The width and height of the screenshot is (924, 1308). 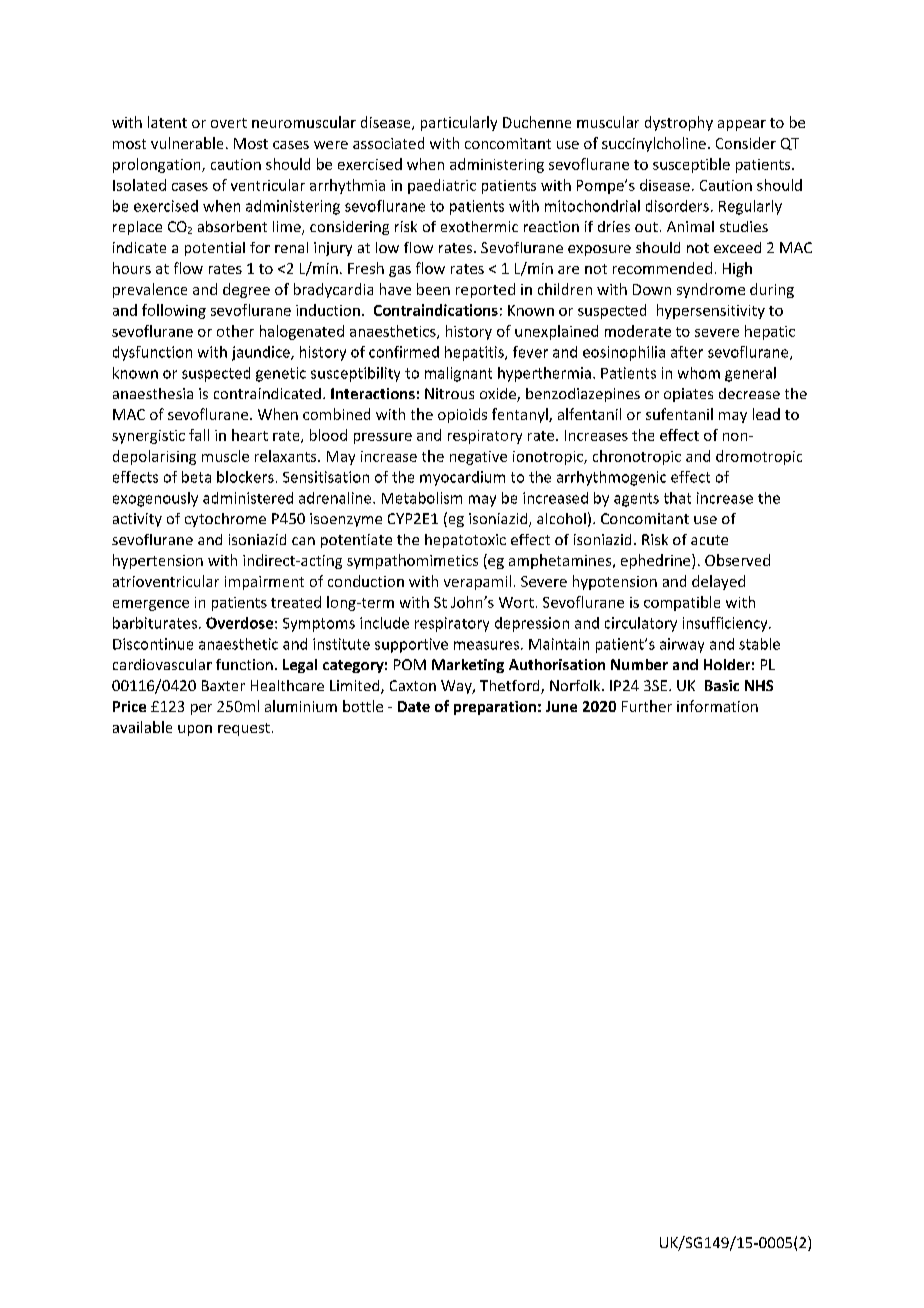 I want to click on vulnerable, so click(x=187, y=143).
